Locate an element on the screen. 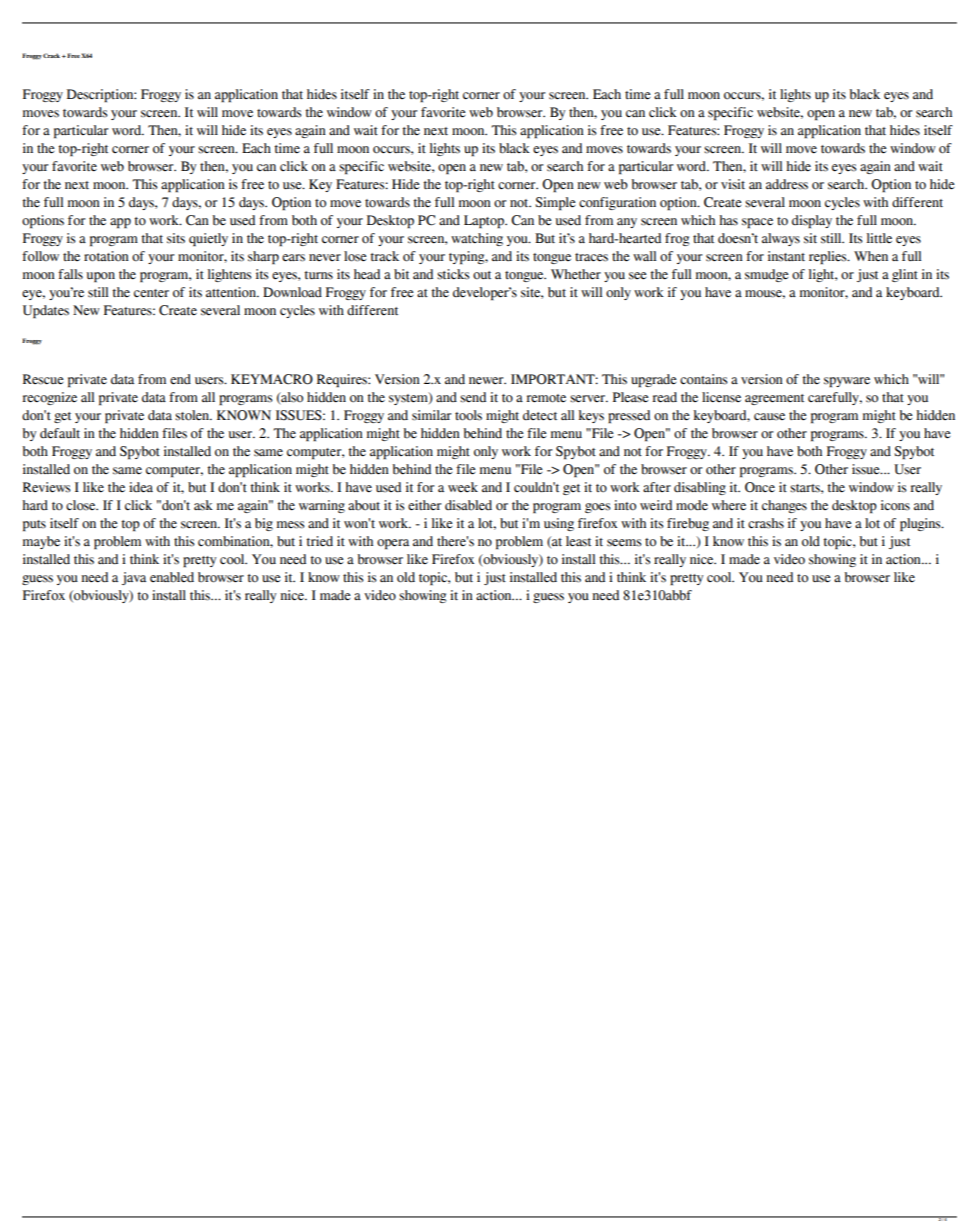  Crack is located at coordinates (53, 55).
